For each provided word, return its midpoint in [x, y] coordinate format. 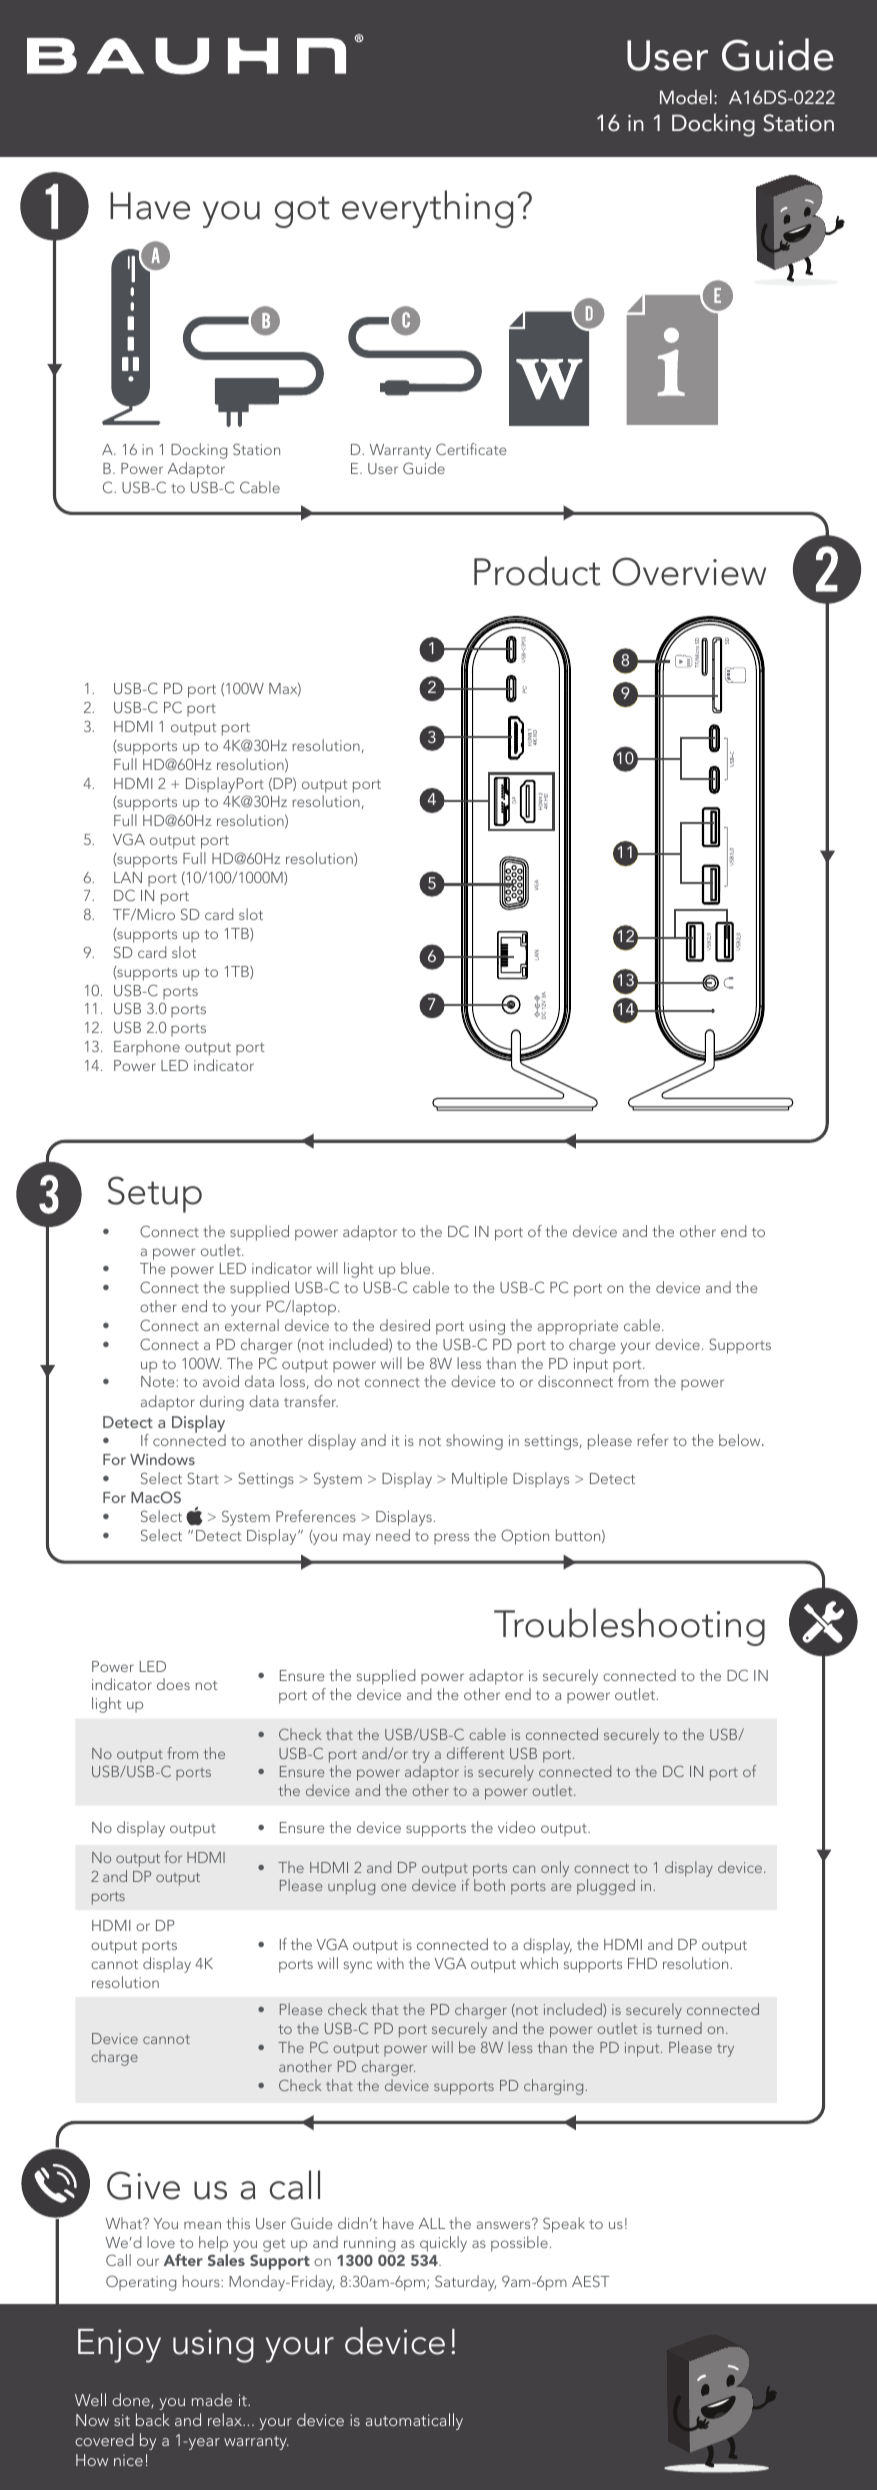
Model [686, 97]
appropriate [578, 1327]
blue [417, 1268]
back [153, 2419]
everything [427, 209]
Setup [155, 1194]
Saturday [465, 2283]
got [302, 212]
